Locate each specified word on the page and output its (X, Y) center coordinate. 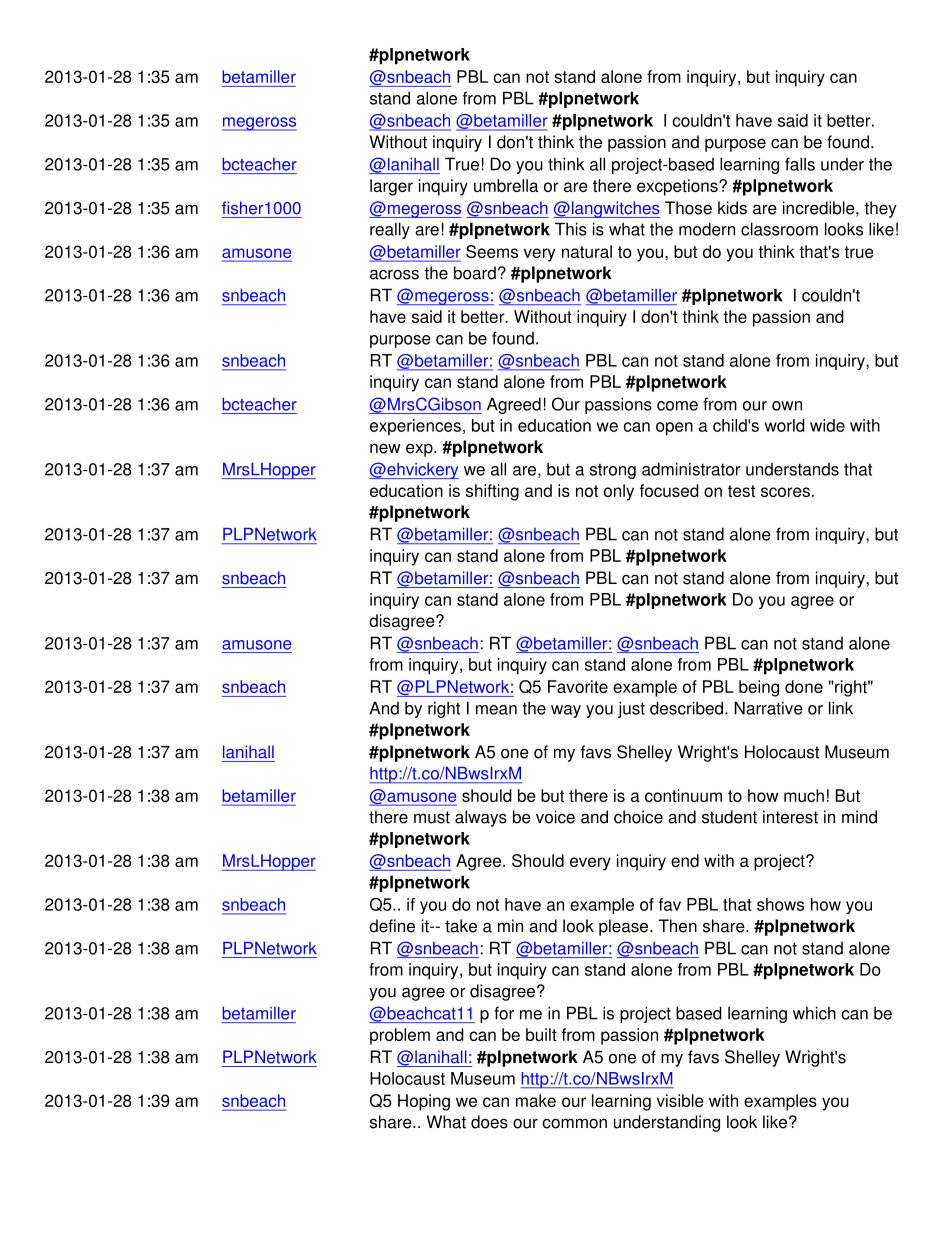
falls (800, 164)
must (432, 817)
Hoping (424, 1102)
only (619, 492)
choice (638, 817)
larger (391, 187)
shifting (492, 492)
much (804, 795)
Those (688, 208)
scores (785, 492)
